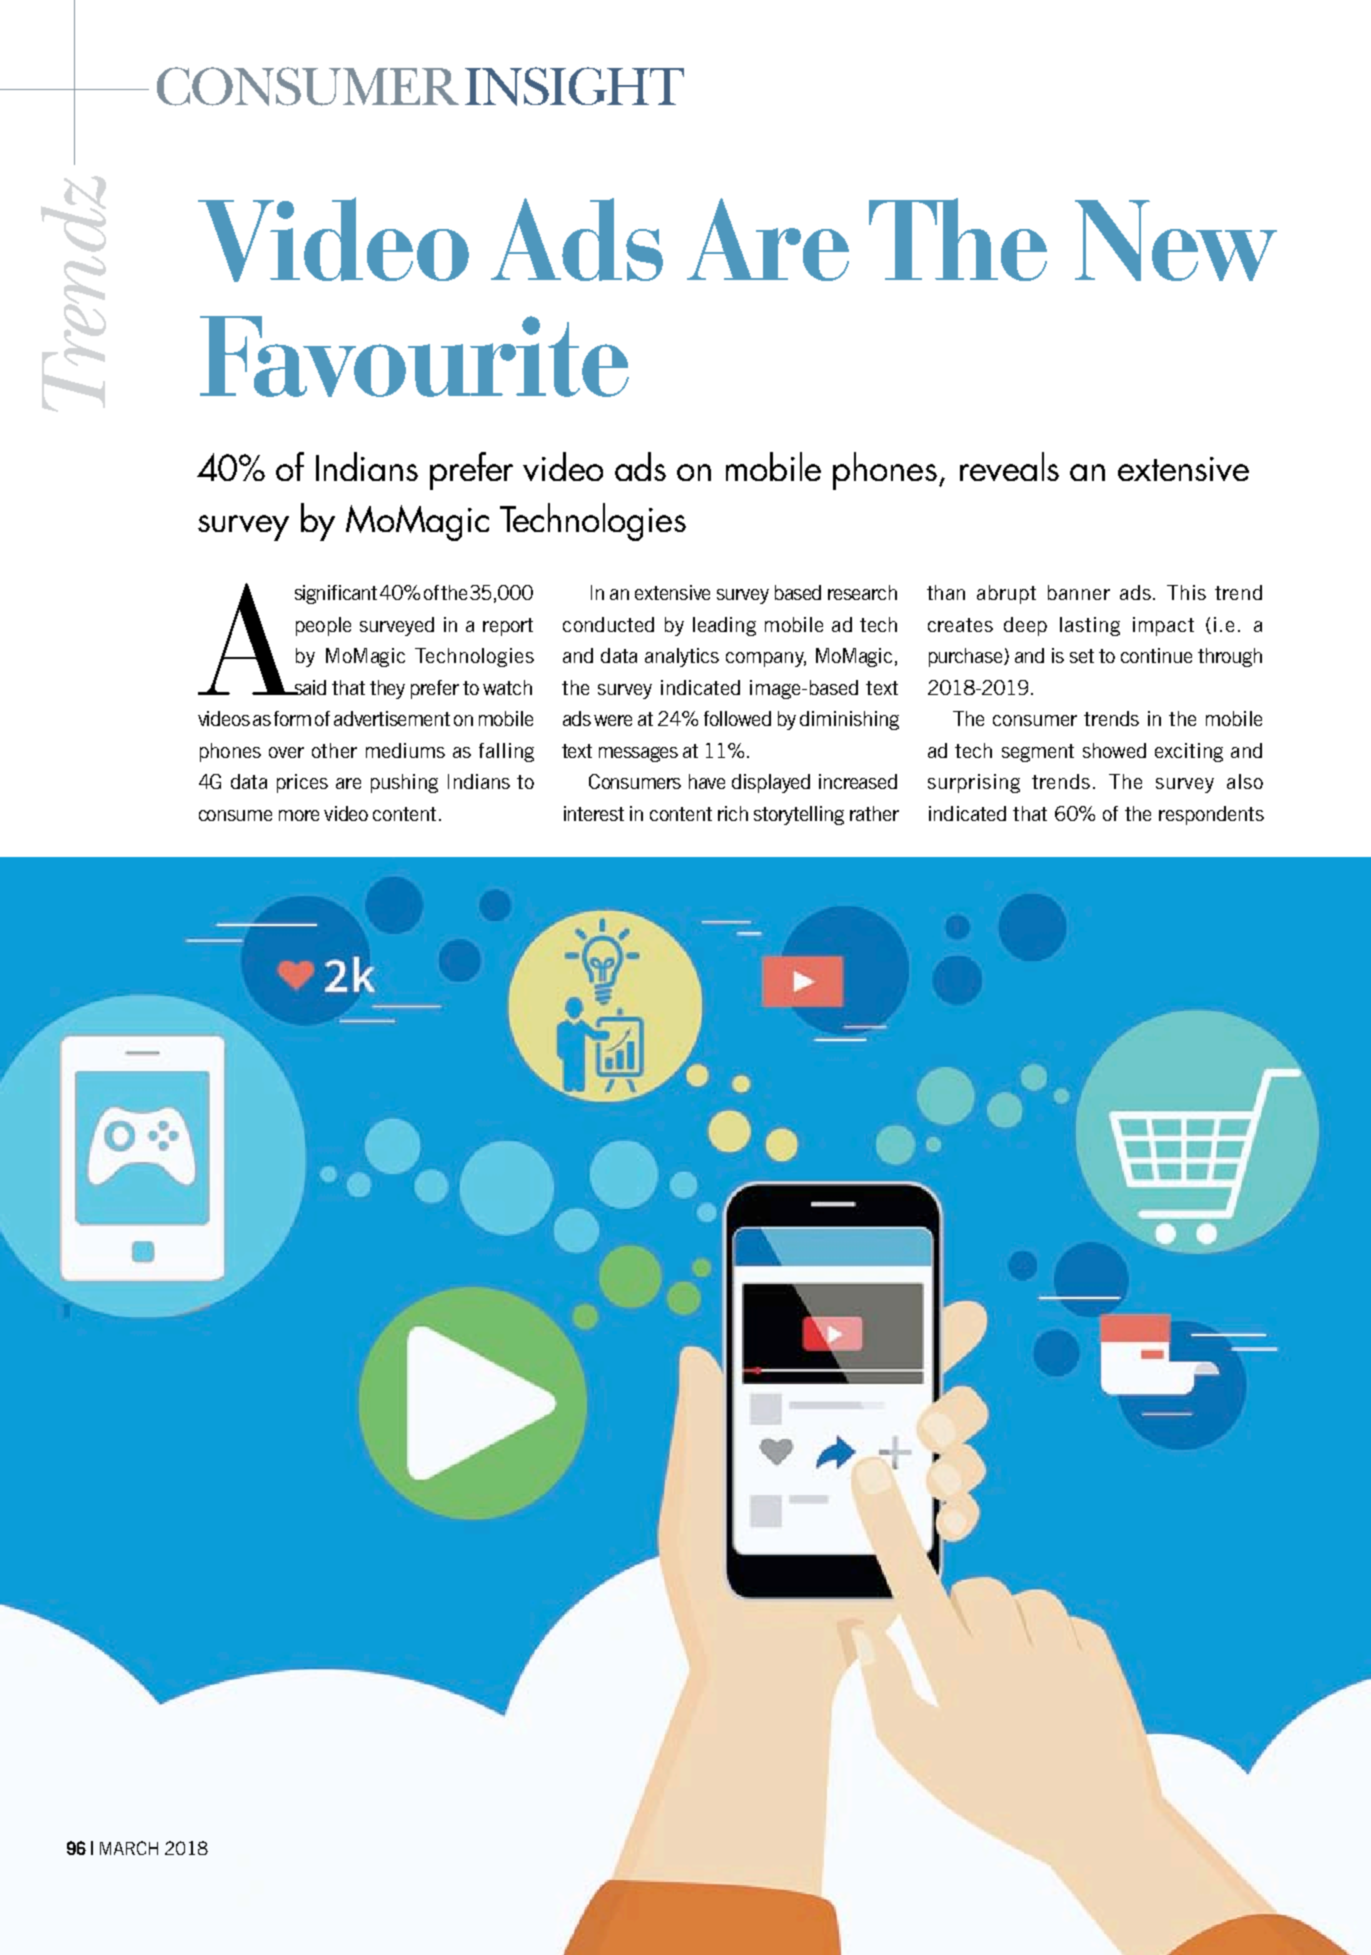 This screenshot has width=1371, height=1955. What do you see at coordinates (733, 813) in the screenshot?
I see `rich` at bounding box center [733, 813].
